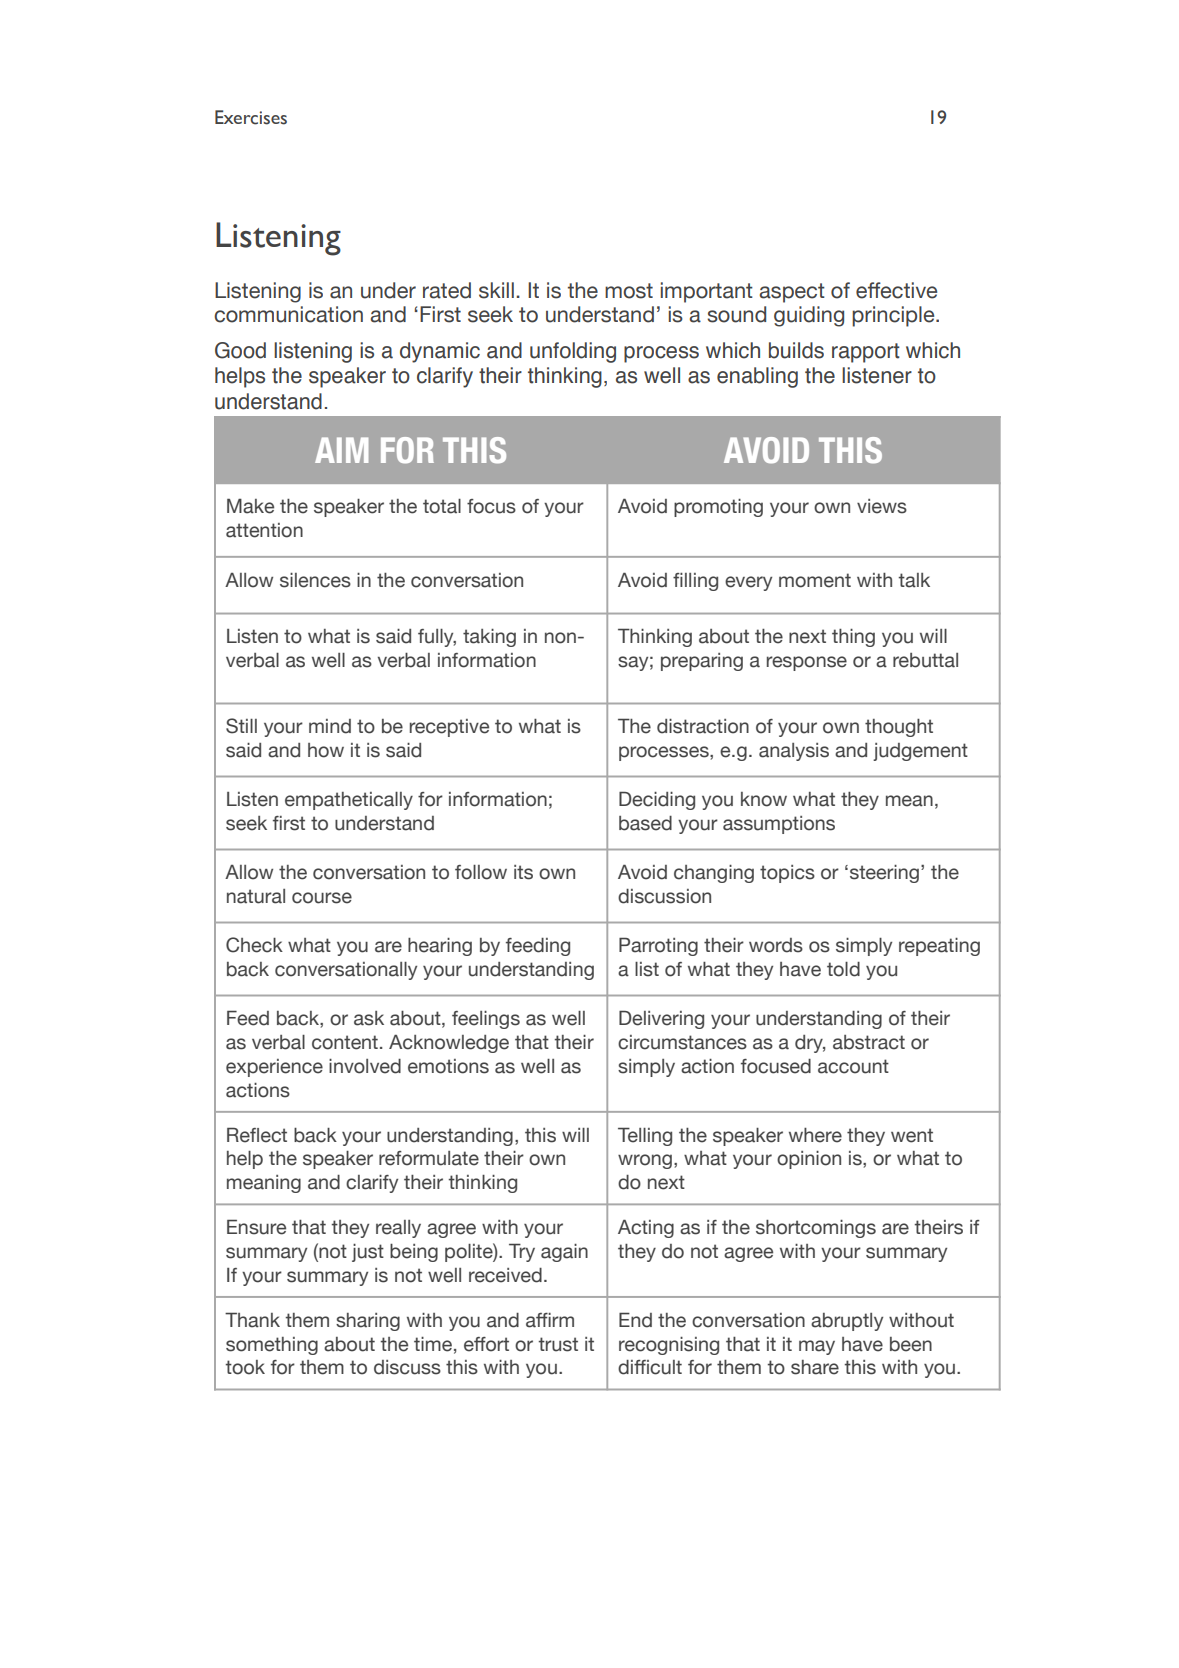  What do you see at coordinates (853, 1066) in the document?
I see `account` at bounding box center [853, 1066].
